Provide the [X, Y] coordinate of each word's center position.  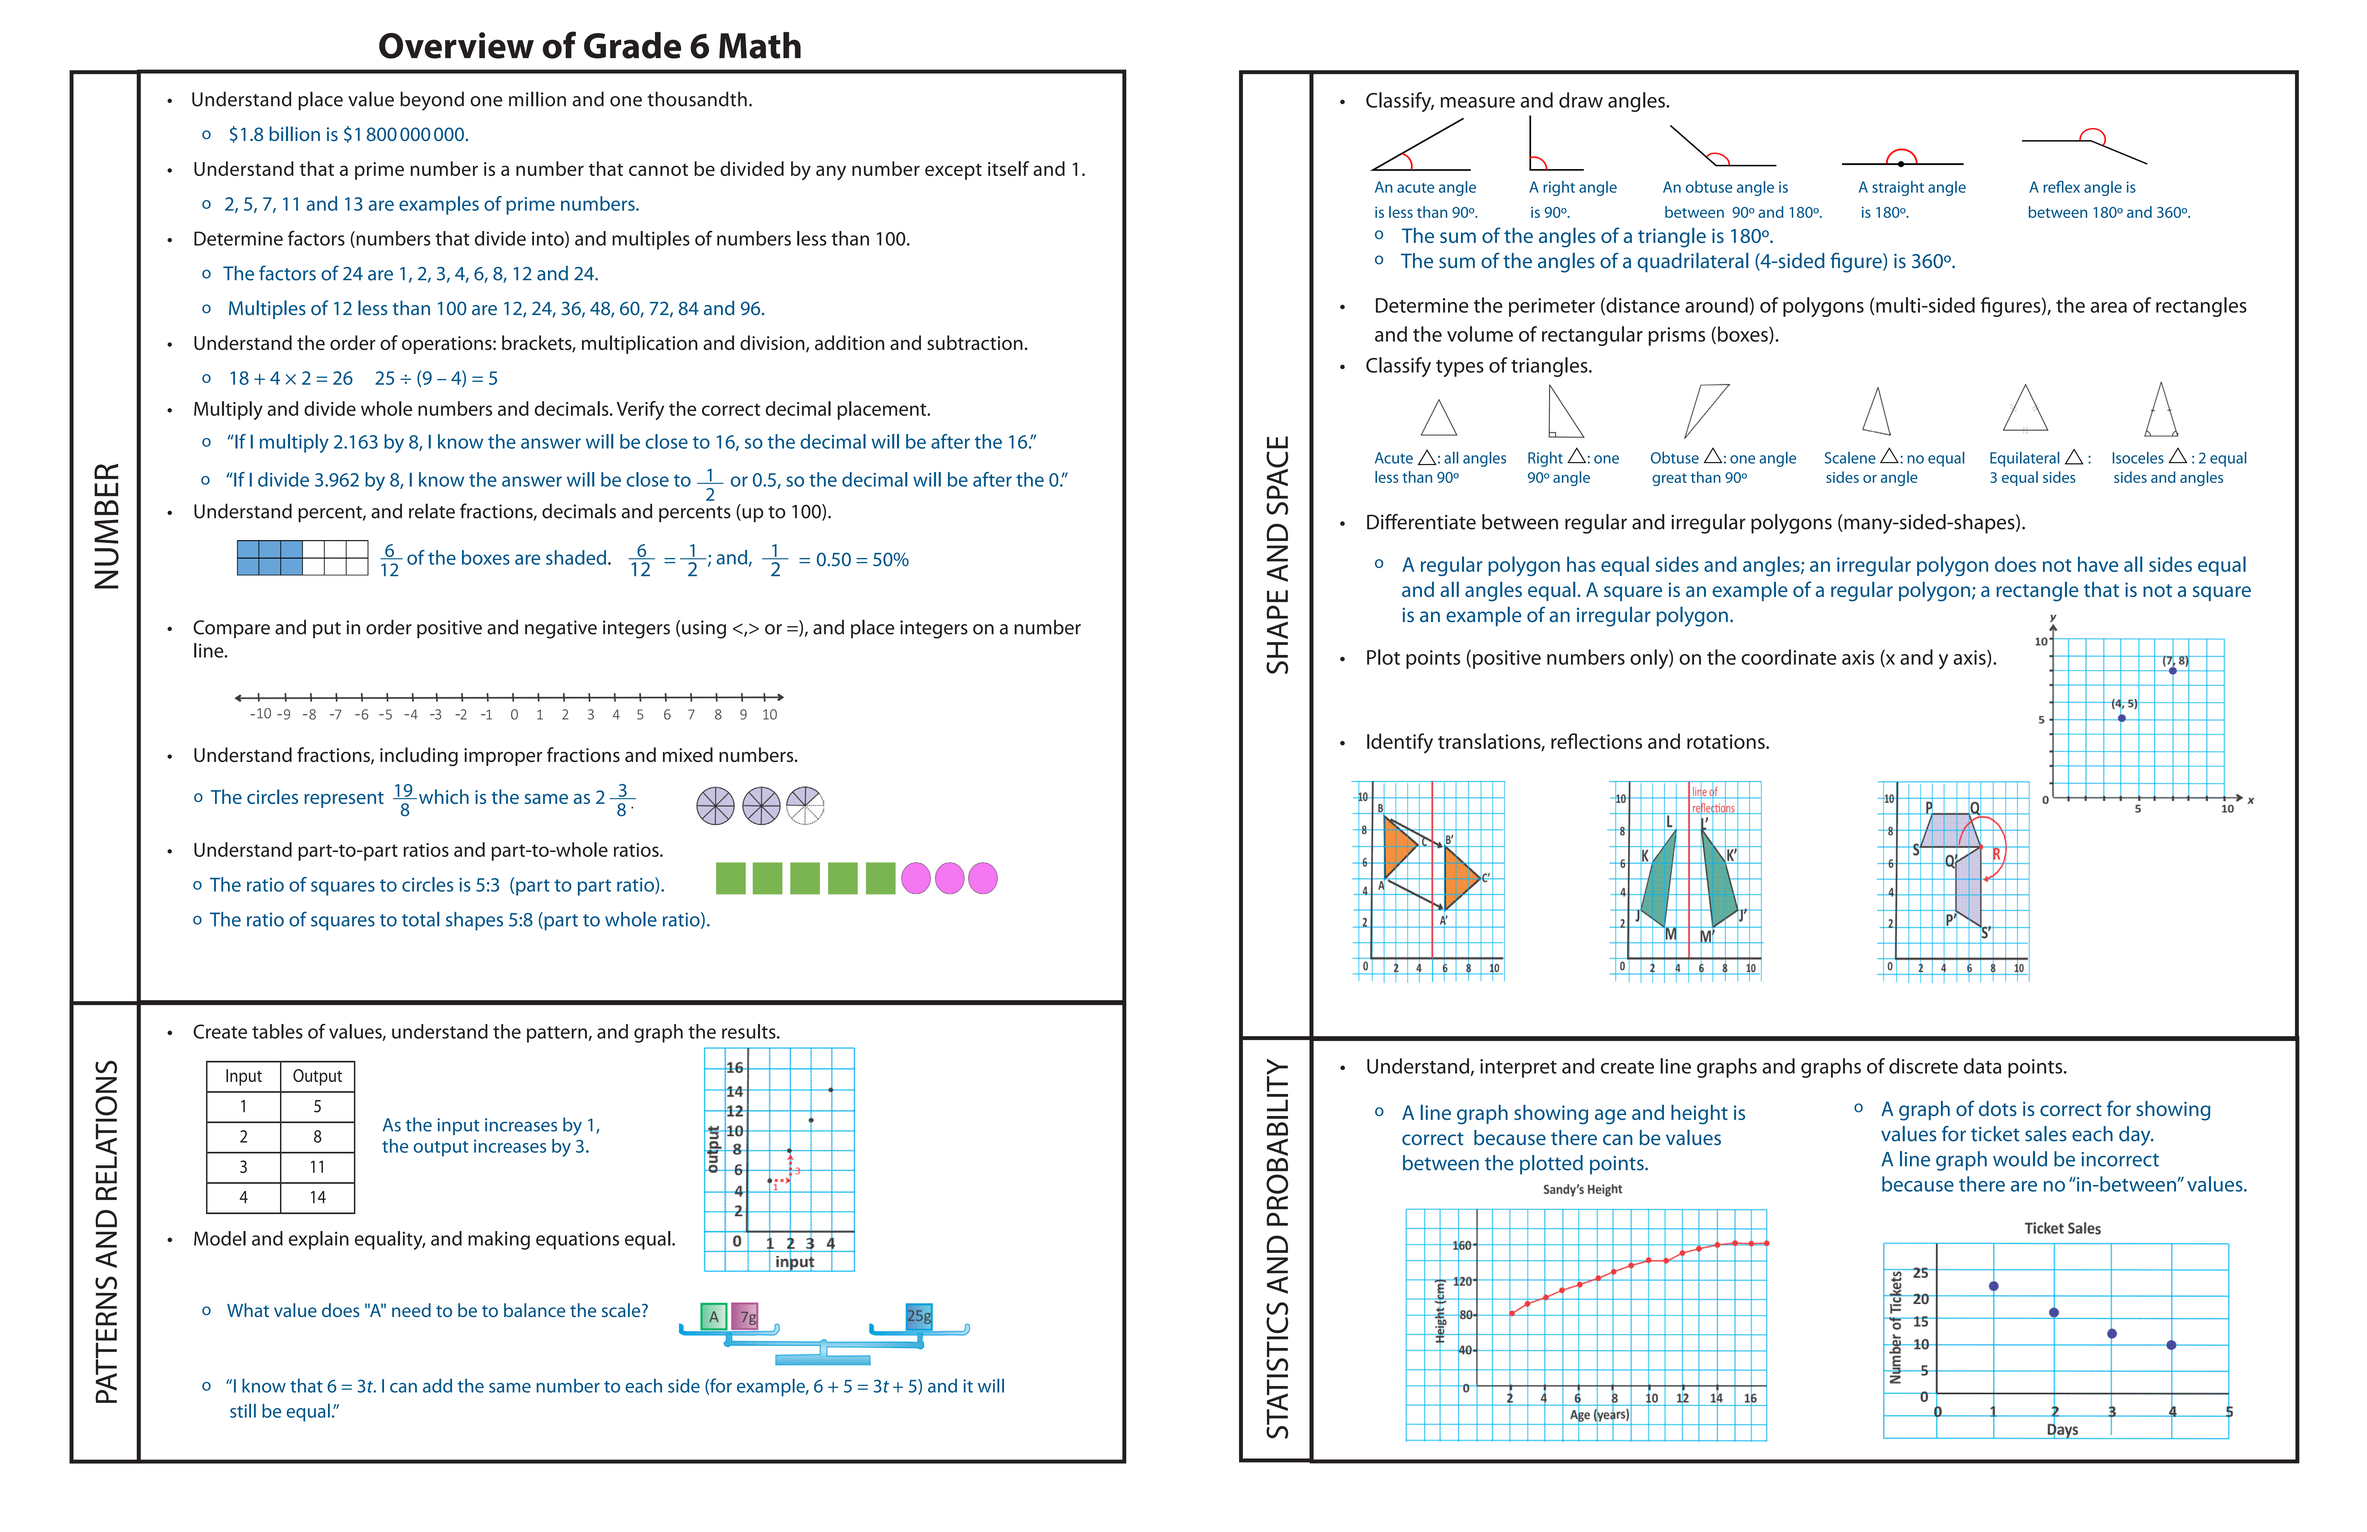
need [411, 1310]
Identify [1400, 743]
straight [1898, 188]
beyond [432, 101]
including [419, 756]
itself [1008, 168]
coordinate [1788, 657]
